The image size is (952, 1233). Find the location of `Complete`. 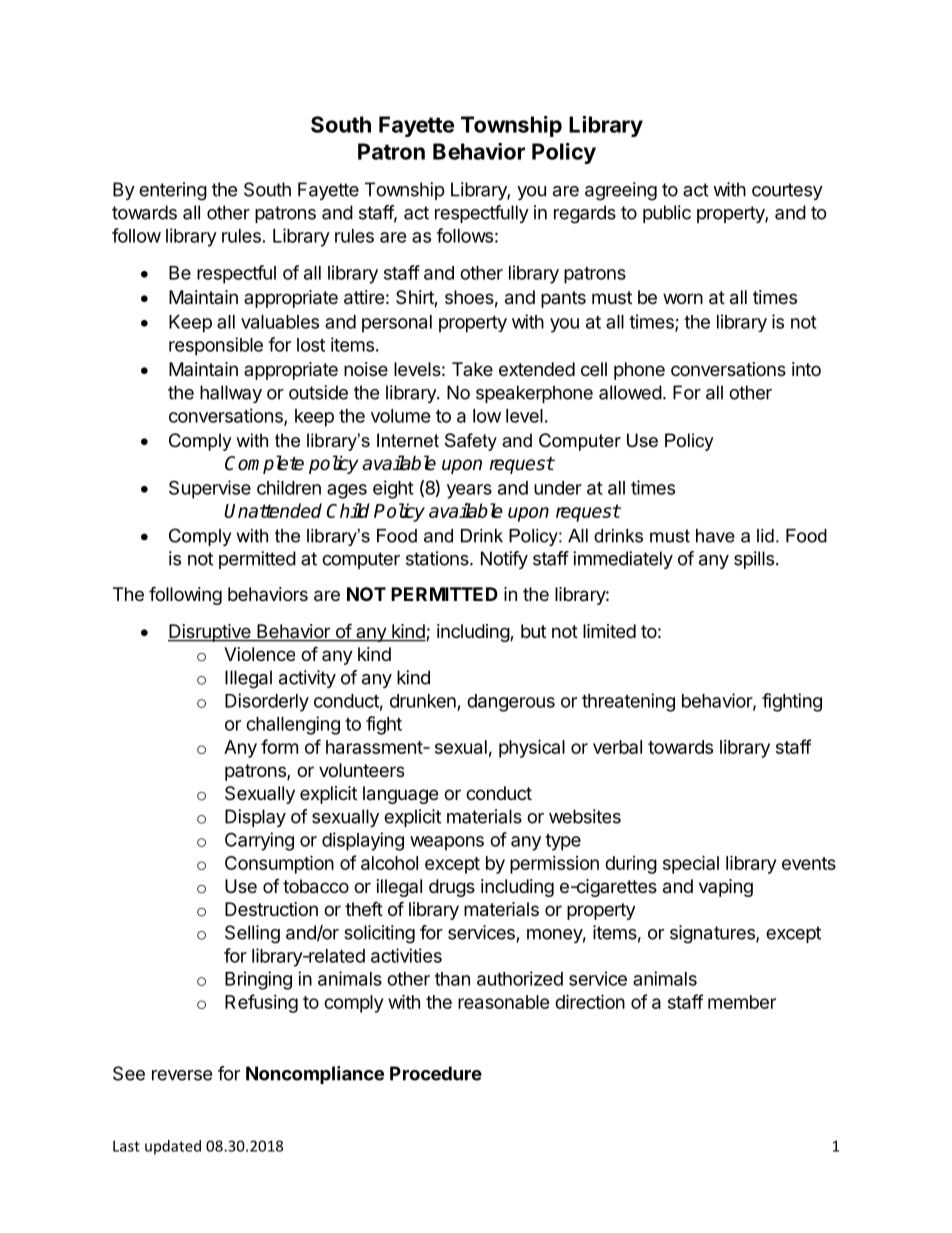

Complete is located at coordinates (264, 464).
